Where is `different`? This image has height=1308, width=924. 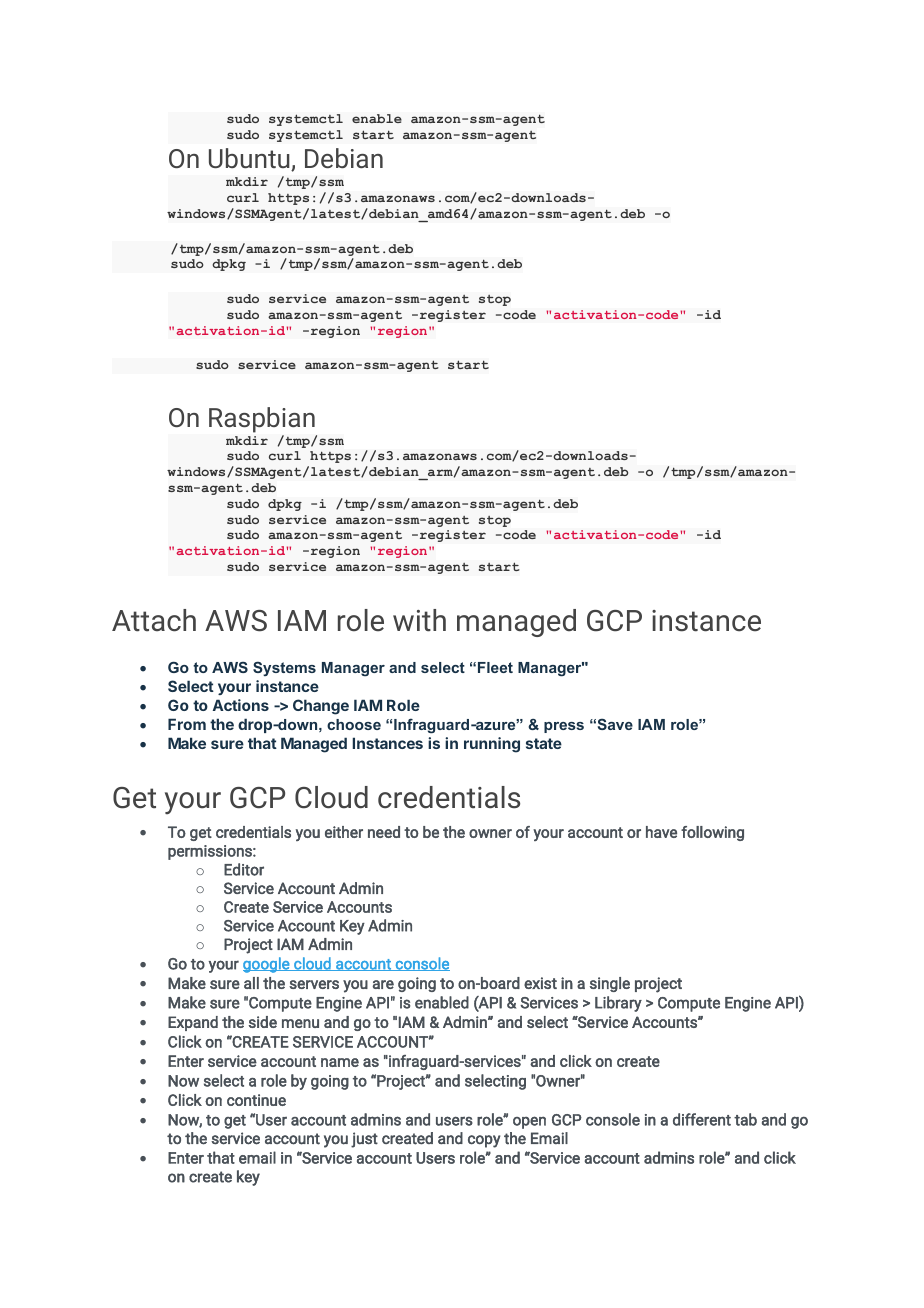
different is located at coordinates (702, 1119).
